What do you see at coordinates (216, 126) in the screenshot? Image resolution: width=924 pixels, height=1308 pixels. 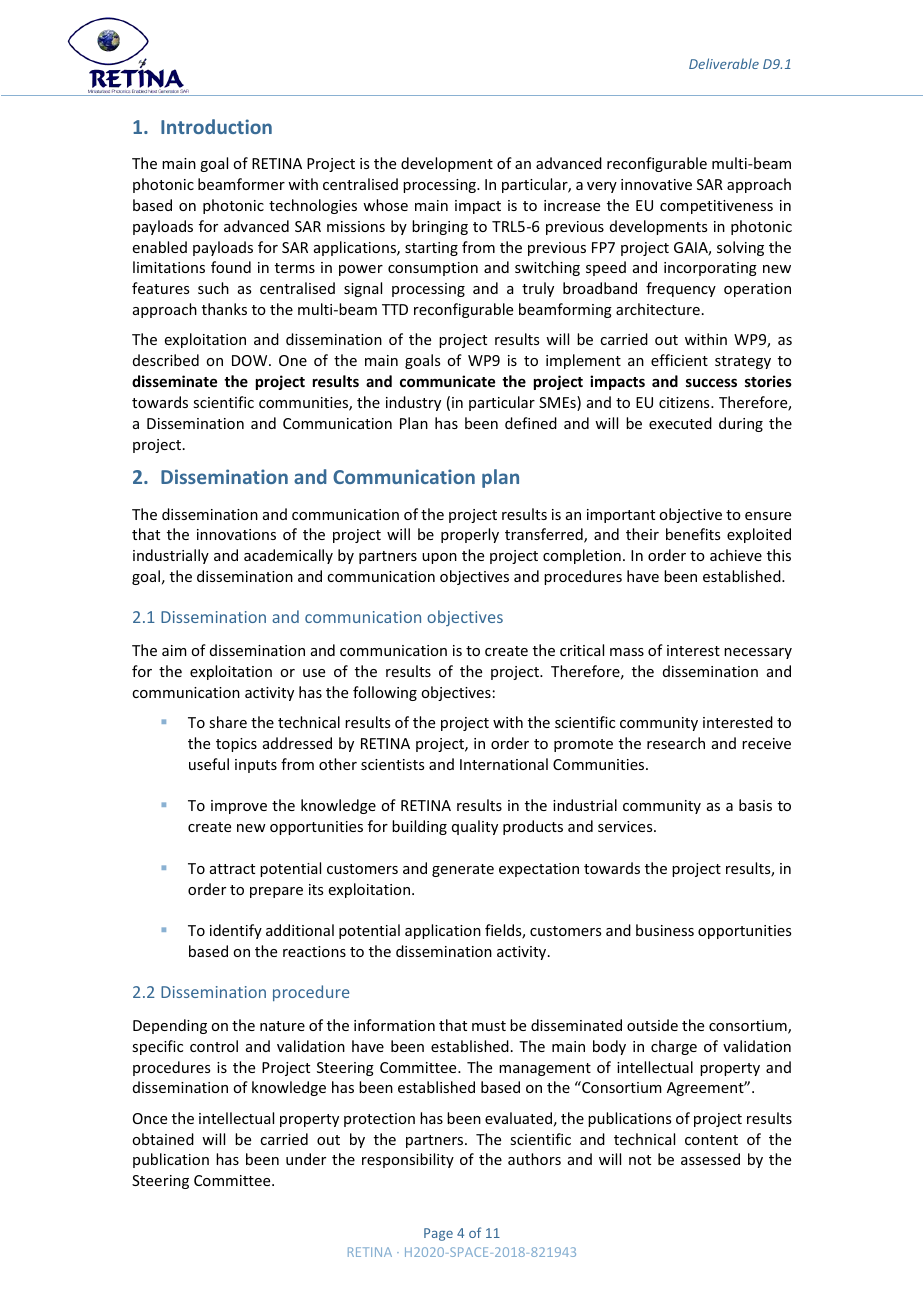 I see `Introduction` at bounding box center [216, 126].
